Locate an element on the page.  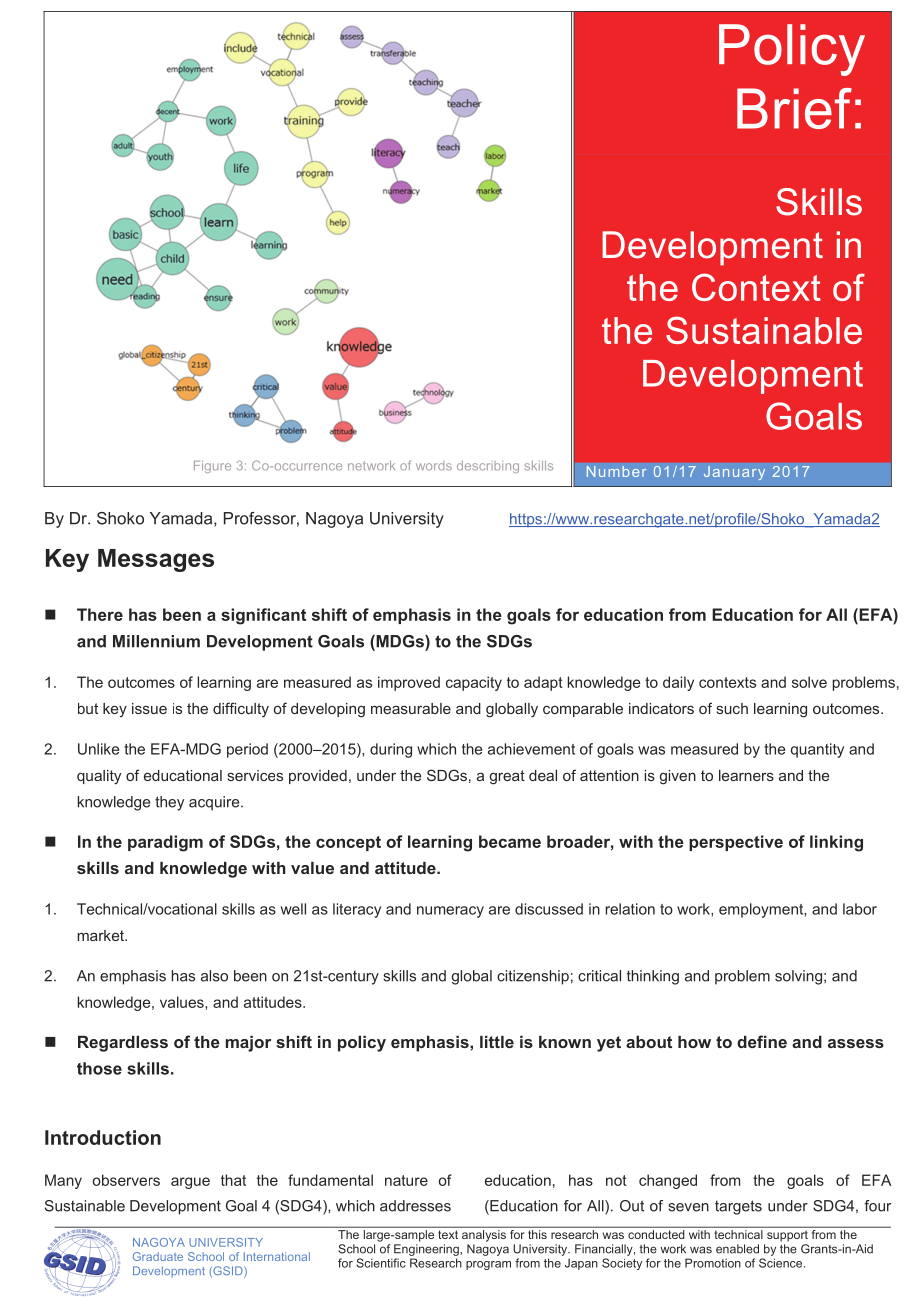
Number is located at coordinates (617, 471).
